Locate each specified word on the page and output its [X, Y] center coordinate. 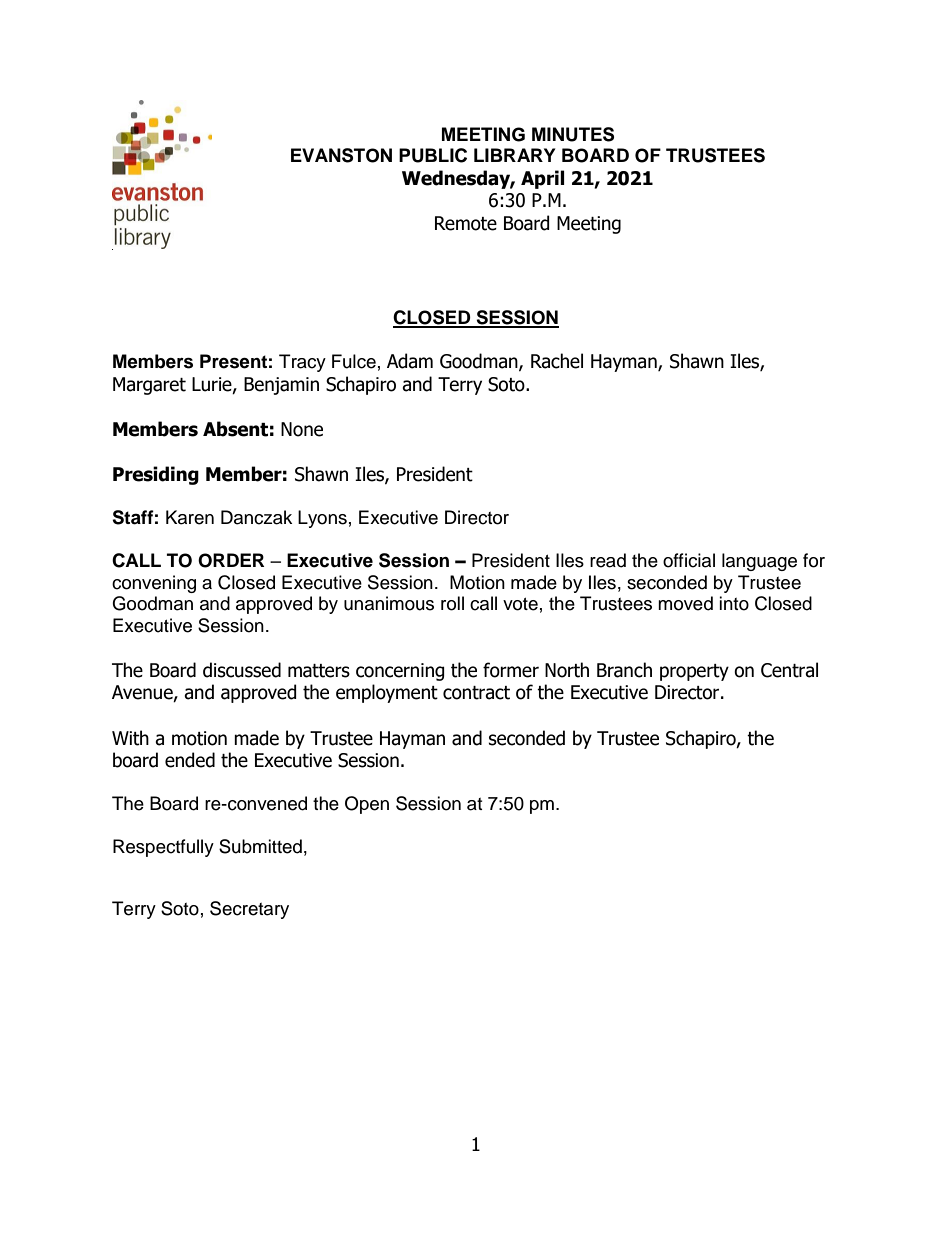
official [689, 560]
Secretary [249, 910]
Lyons [322, 519]
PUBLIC [433, 155]
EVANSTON [341, 155]
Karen [190, 517]
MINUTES [573, 134]
